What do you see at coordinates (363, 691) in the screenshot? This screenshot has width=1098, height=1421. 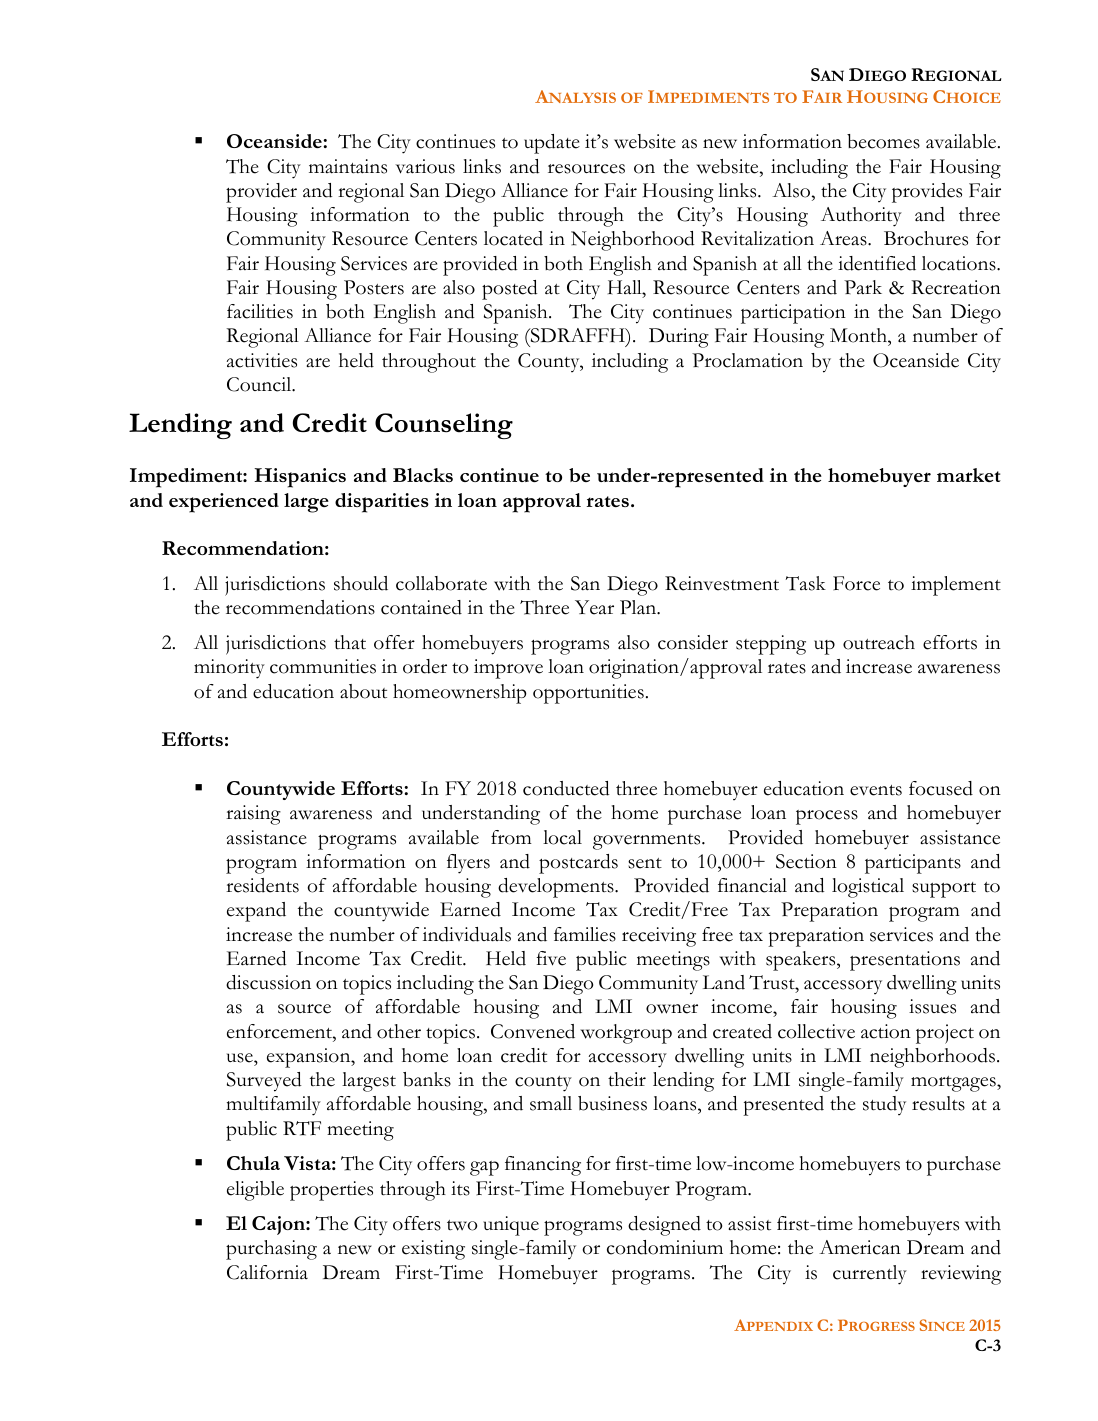 I see `about` at bounding box center [363, 691].
